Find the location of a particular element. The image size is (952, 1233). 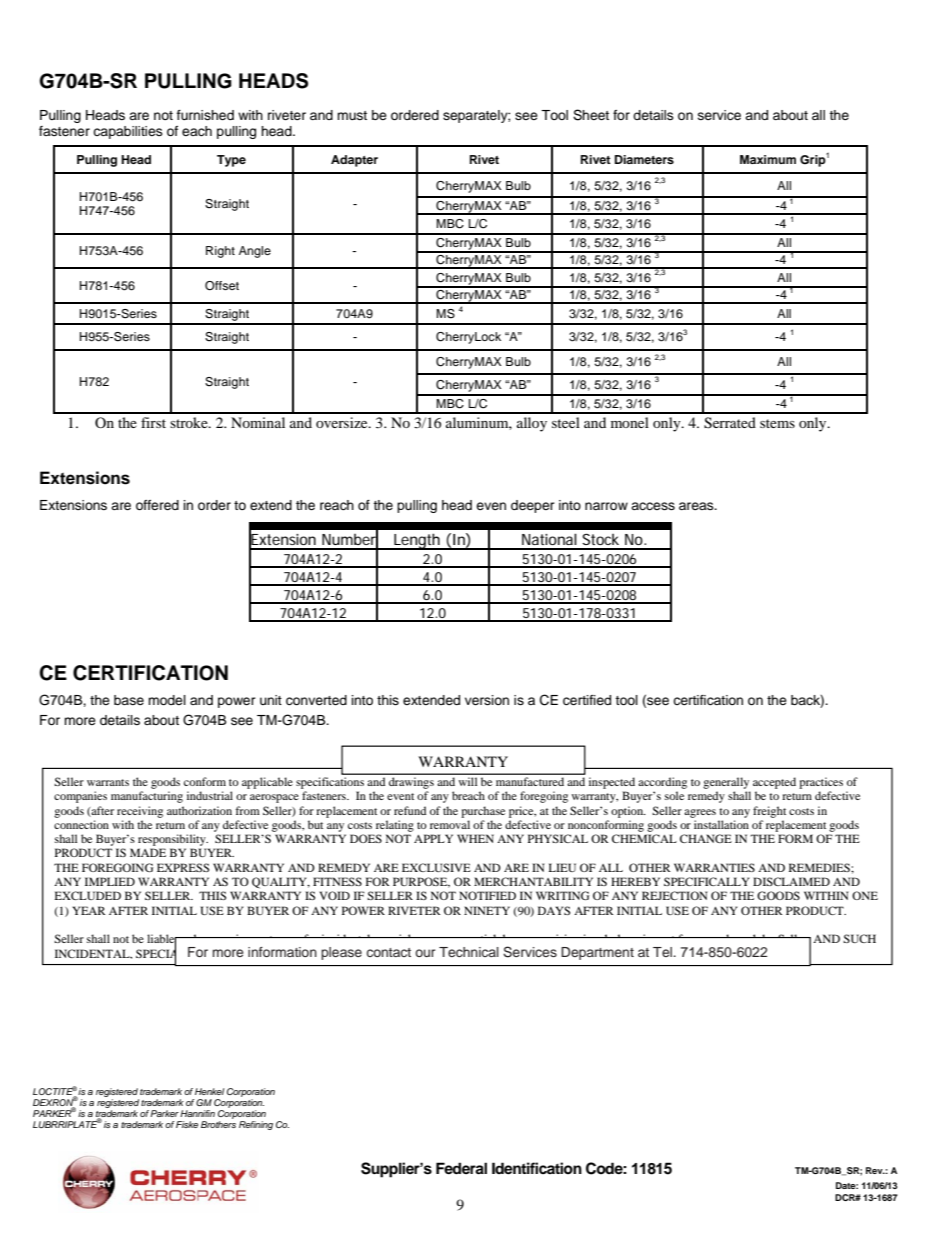

Sheet is located at coordinates (591, 115).
